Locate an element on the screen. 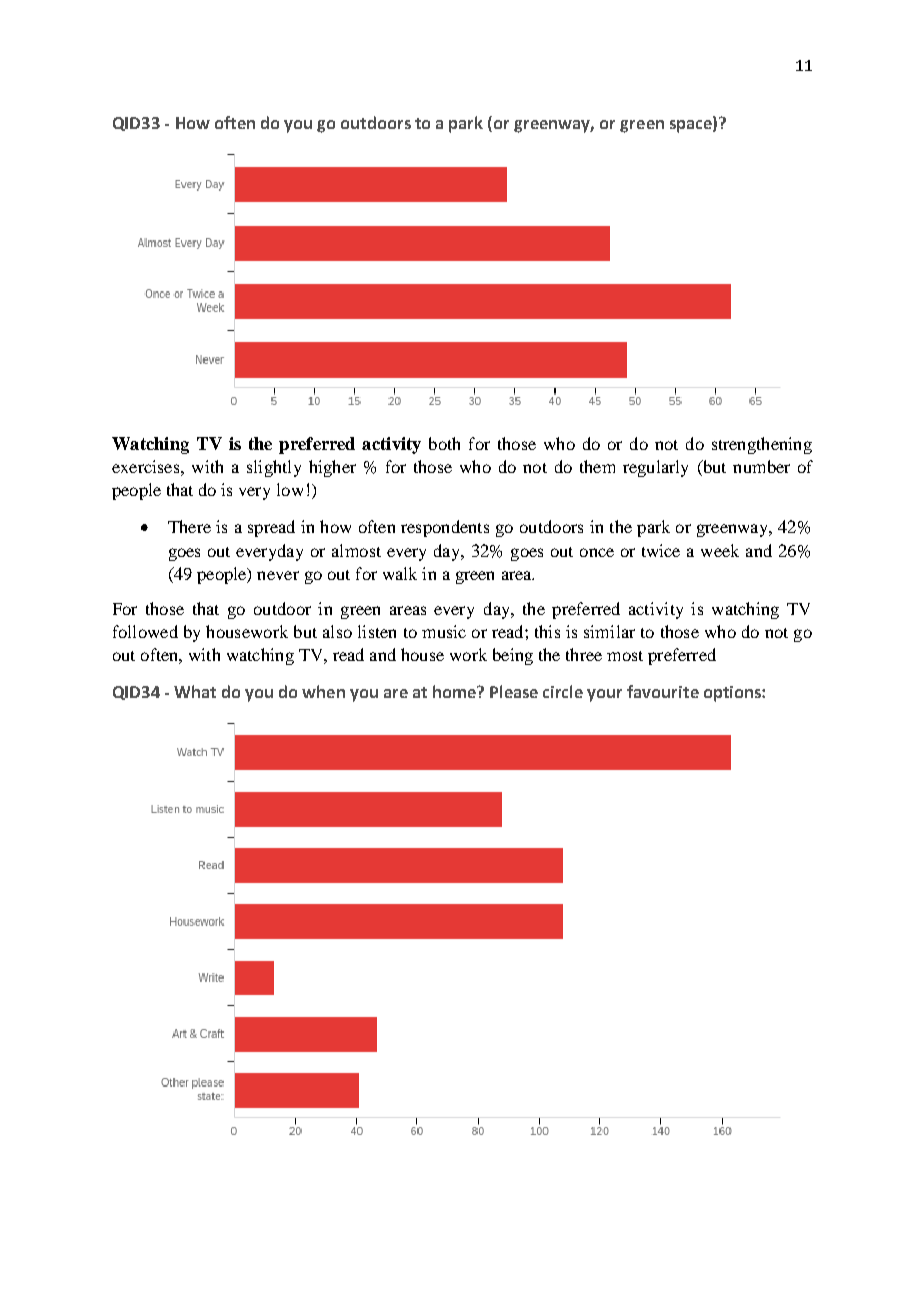  twice is located at coordinates (661, 550).
